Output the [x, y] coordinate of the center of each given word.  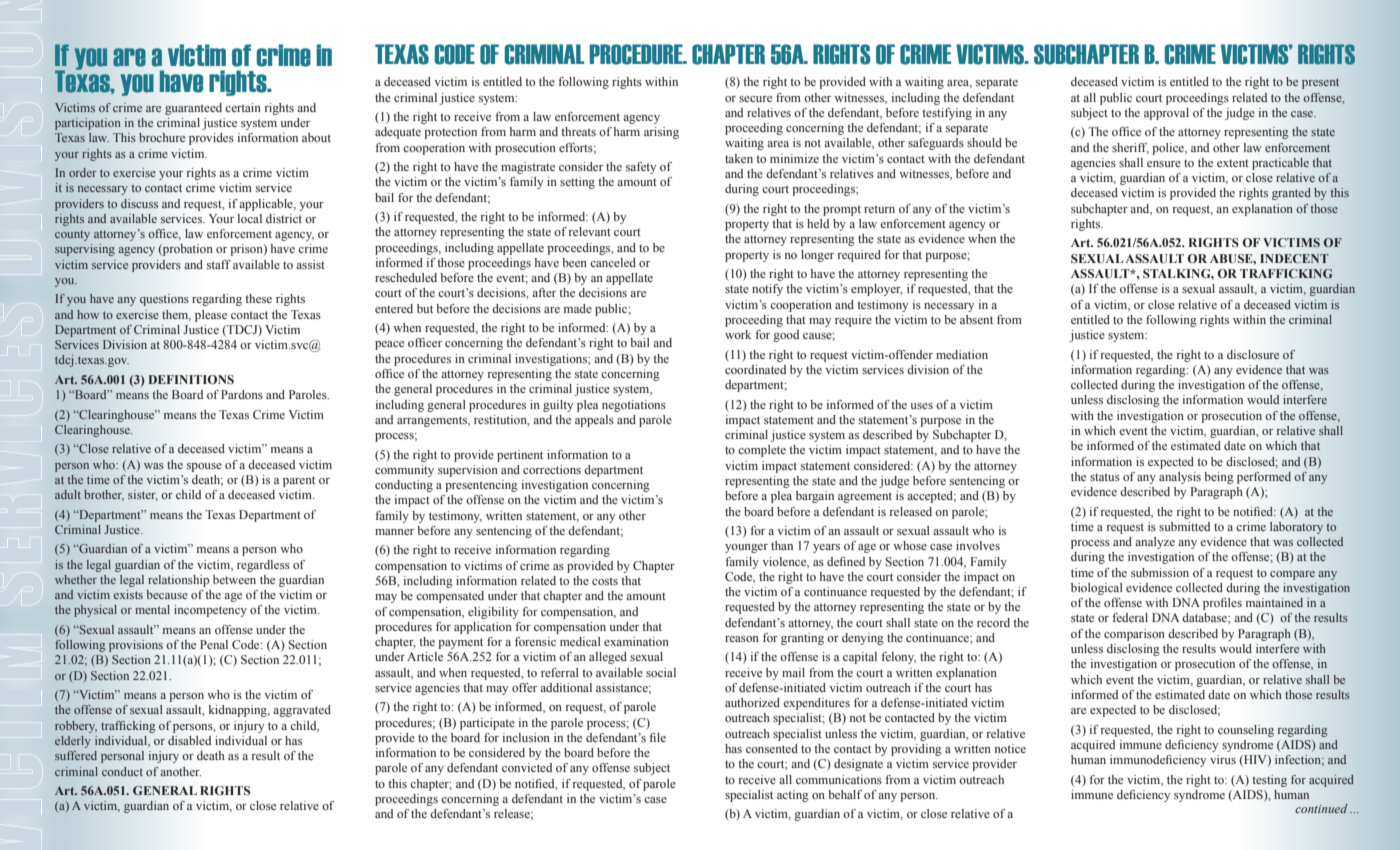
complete [762, 451]
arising [661, 133]
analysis [1180, 478]
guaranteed [193, 109]
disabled [189, 740]
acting [793, 796]
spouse [204, 467]
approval [1166, 114]
